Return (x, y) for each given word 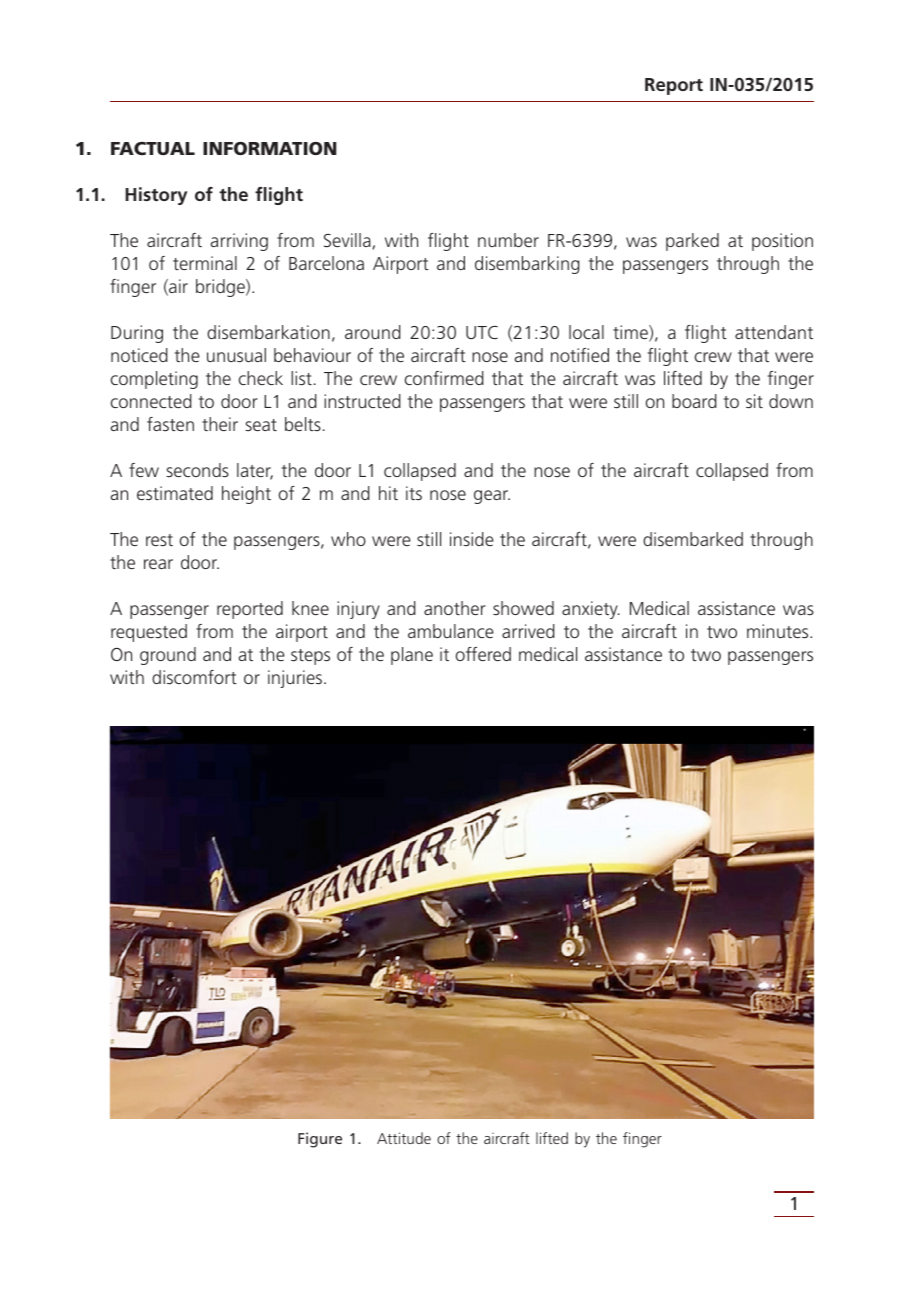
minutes (779, 631)
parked (692, 242)
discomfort (194, 677)
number (508, 240)
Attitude (404, 1138)
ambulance (451, 631)
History (156, 196)
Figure (320, 1140)
